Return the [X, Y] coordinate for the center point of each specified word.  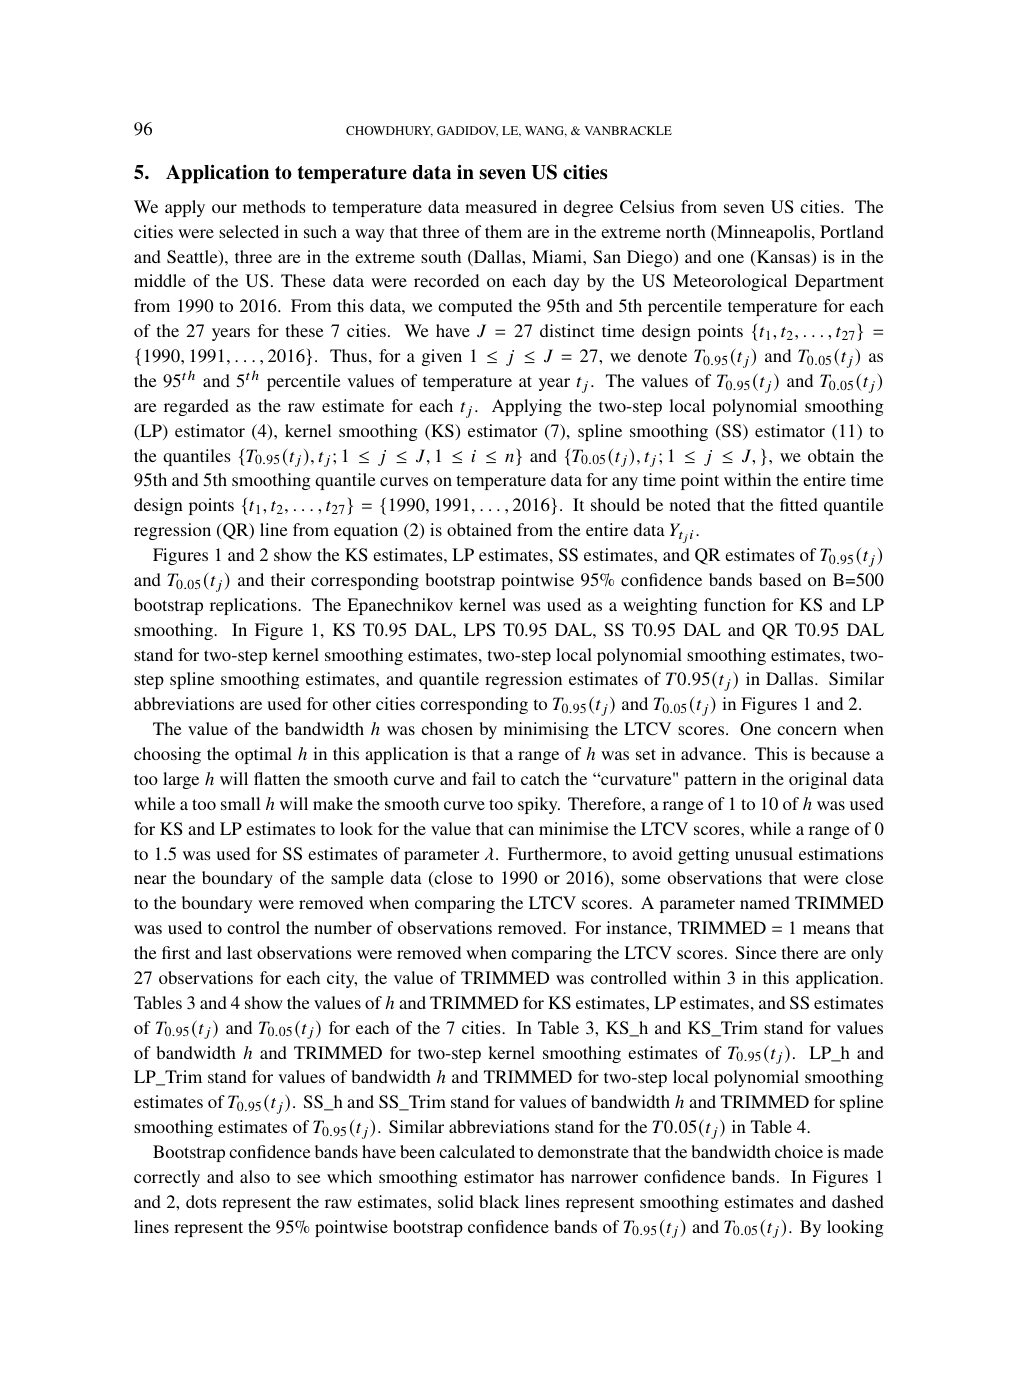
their [288, 579]
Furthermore [556, 853]
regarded [196, 407]
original [818, 780]
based [780, 579]
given [442, 357]
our [224, 208]
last [239, 952]
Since [756, 953]
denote [662, 355]
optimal [263, 755]
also [255, 1176]
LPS [479, 630]
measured [501, 206]
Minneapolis [764, 233]
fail [484, 778]
